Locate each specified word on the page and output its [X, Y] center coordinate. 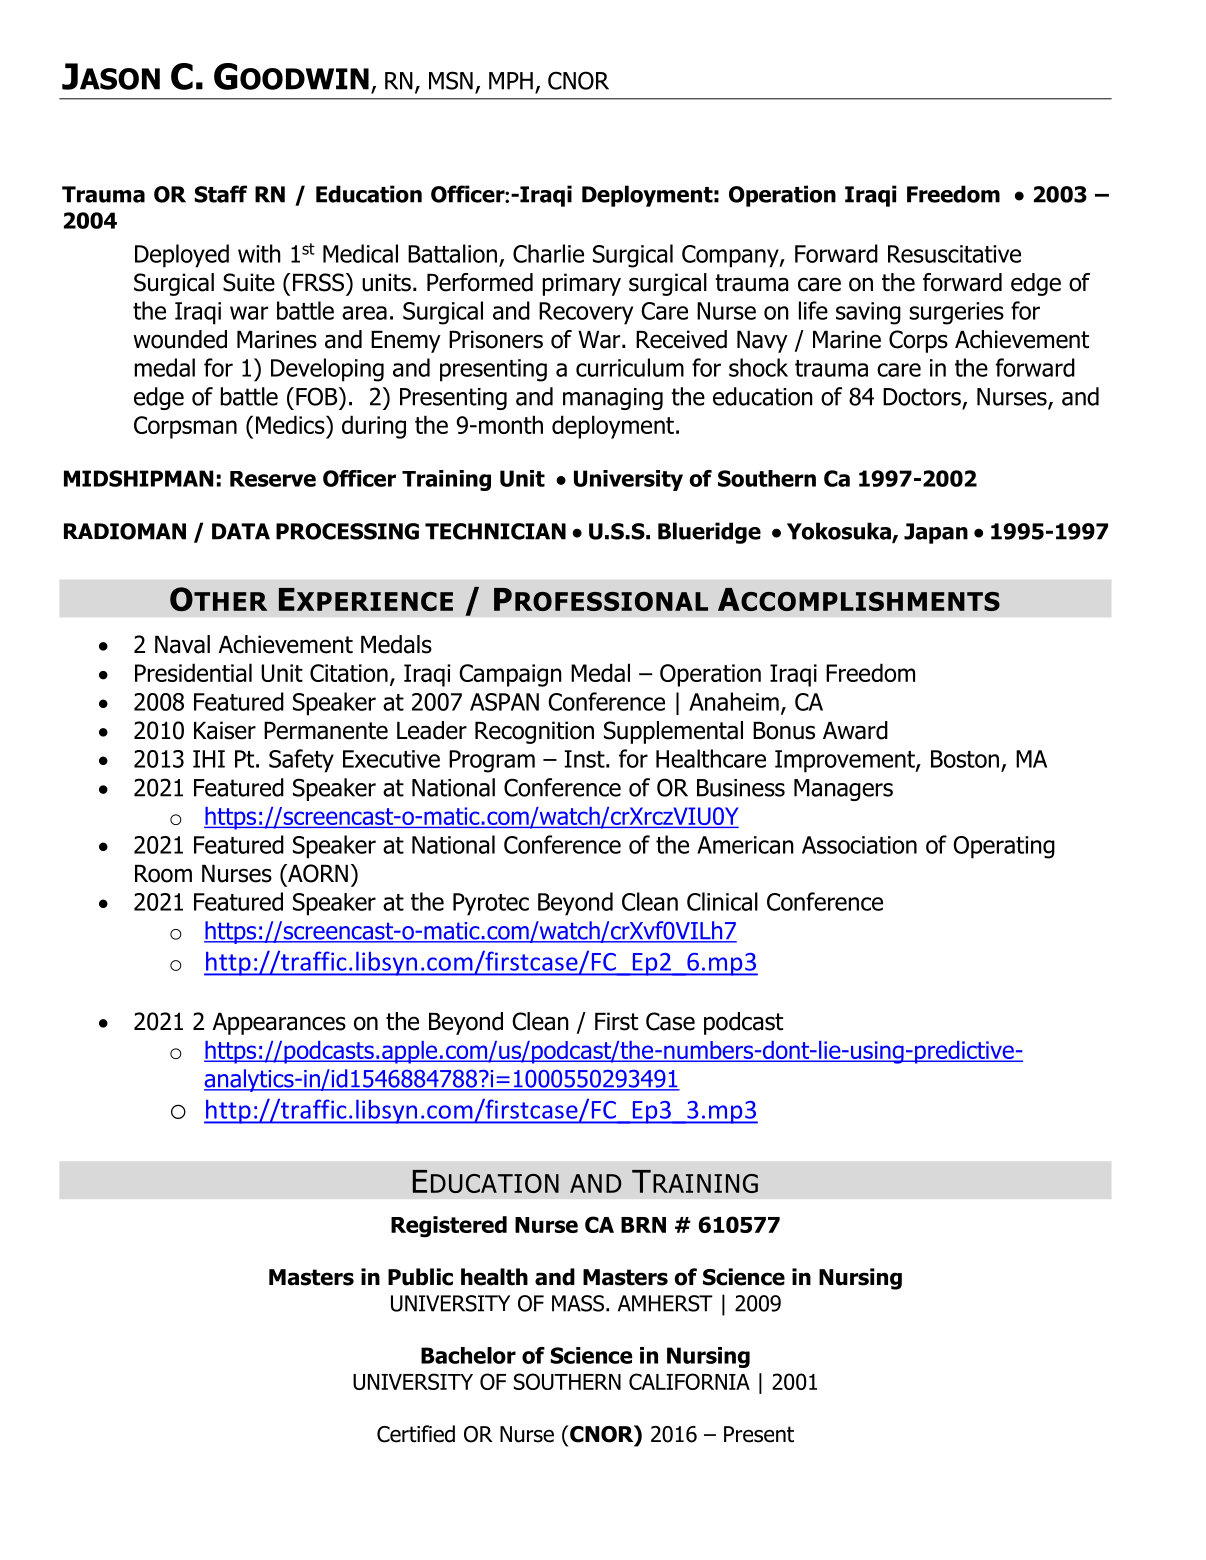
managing [613, 399]
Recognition [534, 732]
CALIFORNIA [689, 1381]
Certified [416, 1434]
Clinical [722, 901]
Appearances [279, 1024]
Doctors [922, 397]
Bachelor [468, 1355]
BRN [643, 1225]
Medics [291, 424]
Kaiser [225, 730]
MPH [511, 81]
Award [855, 730]
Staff [220, 194]
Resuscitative [954, 254]
